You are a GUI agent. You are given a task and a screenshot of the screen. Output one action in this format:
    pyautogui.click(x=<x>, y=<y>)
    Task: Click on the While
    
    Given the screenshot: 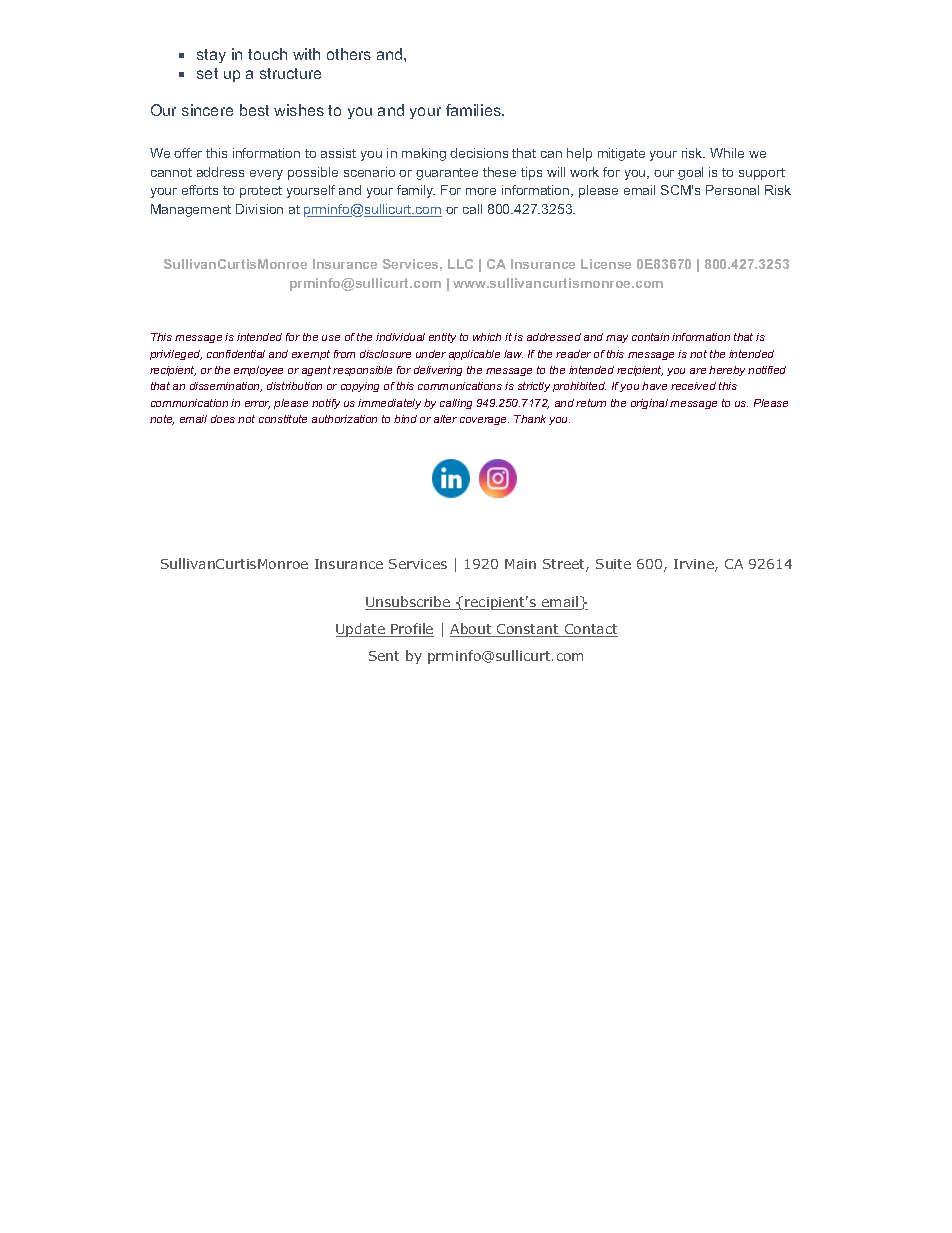 What is the action you would take?
    pyautogui.click(x=727, y=153)
